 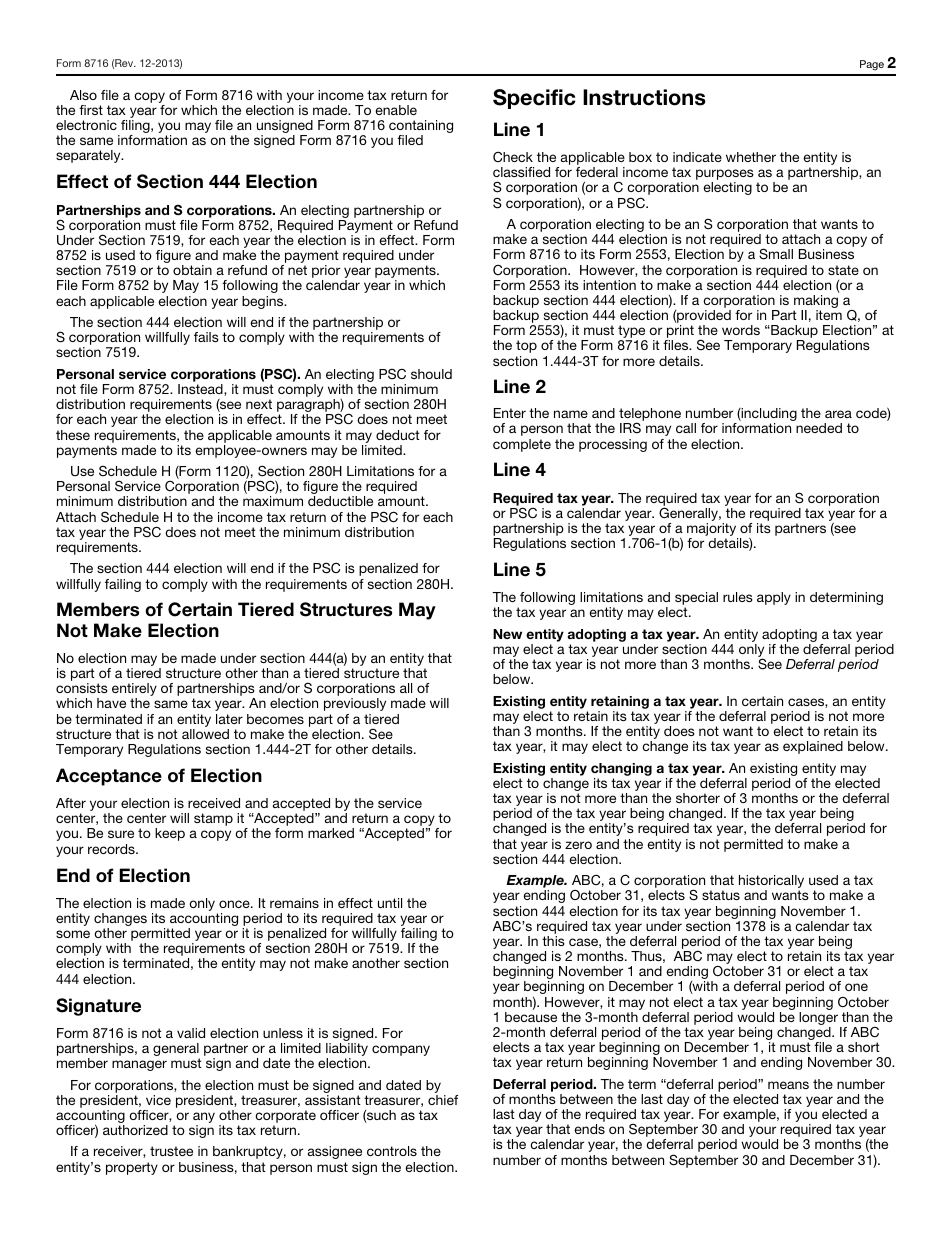 I want to click on entirely, so click(x=134, y=691).
